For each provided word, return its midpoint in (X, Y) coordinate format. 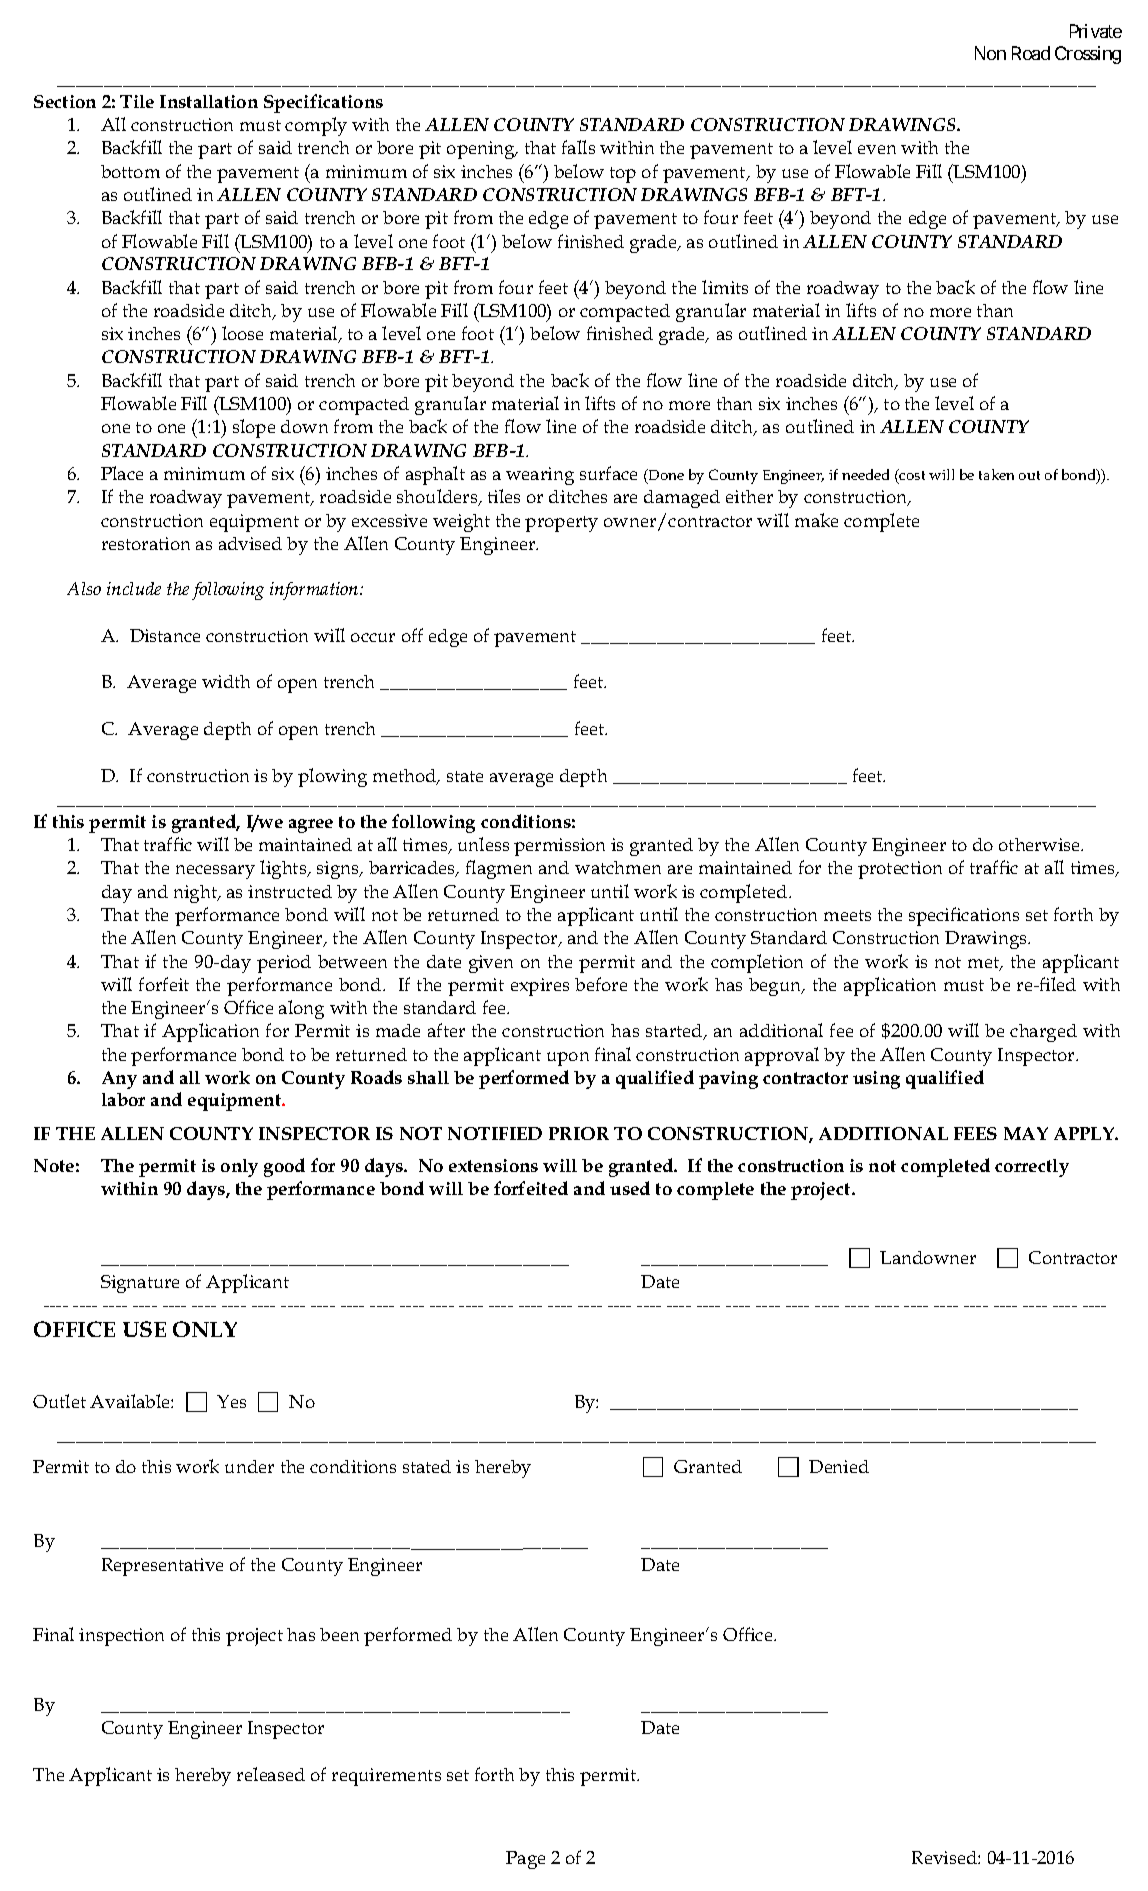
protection (900, 870)
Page (525, 1860)
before (601, 984)
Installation (209, 101)
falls (578, 147)
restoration (146, 543)
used (630, 1188)
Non (990, 53)
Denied (839, 1466)
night (196, 894)
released (271, 1774)
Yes (231, 1401)
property (561, 524)
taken (996, 474)
